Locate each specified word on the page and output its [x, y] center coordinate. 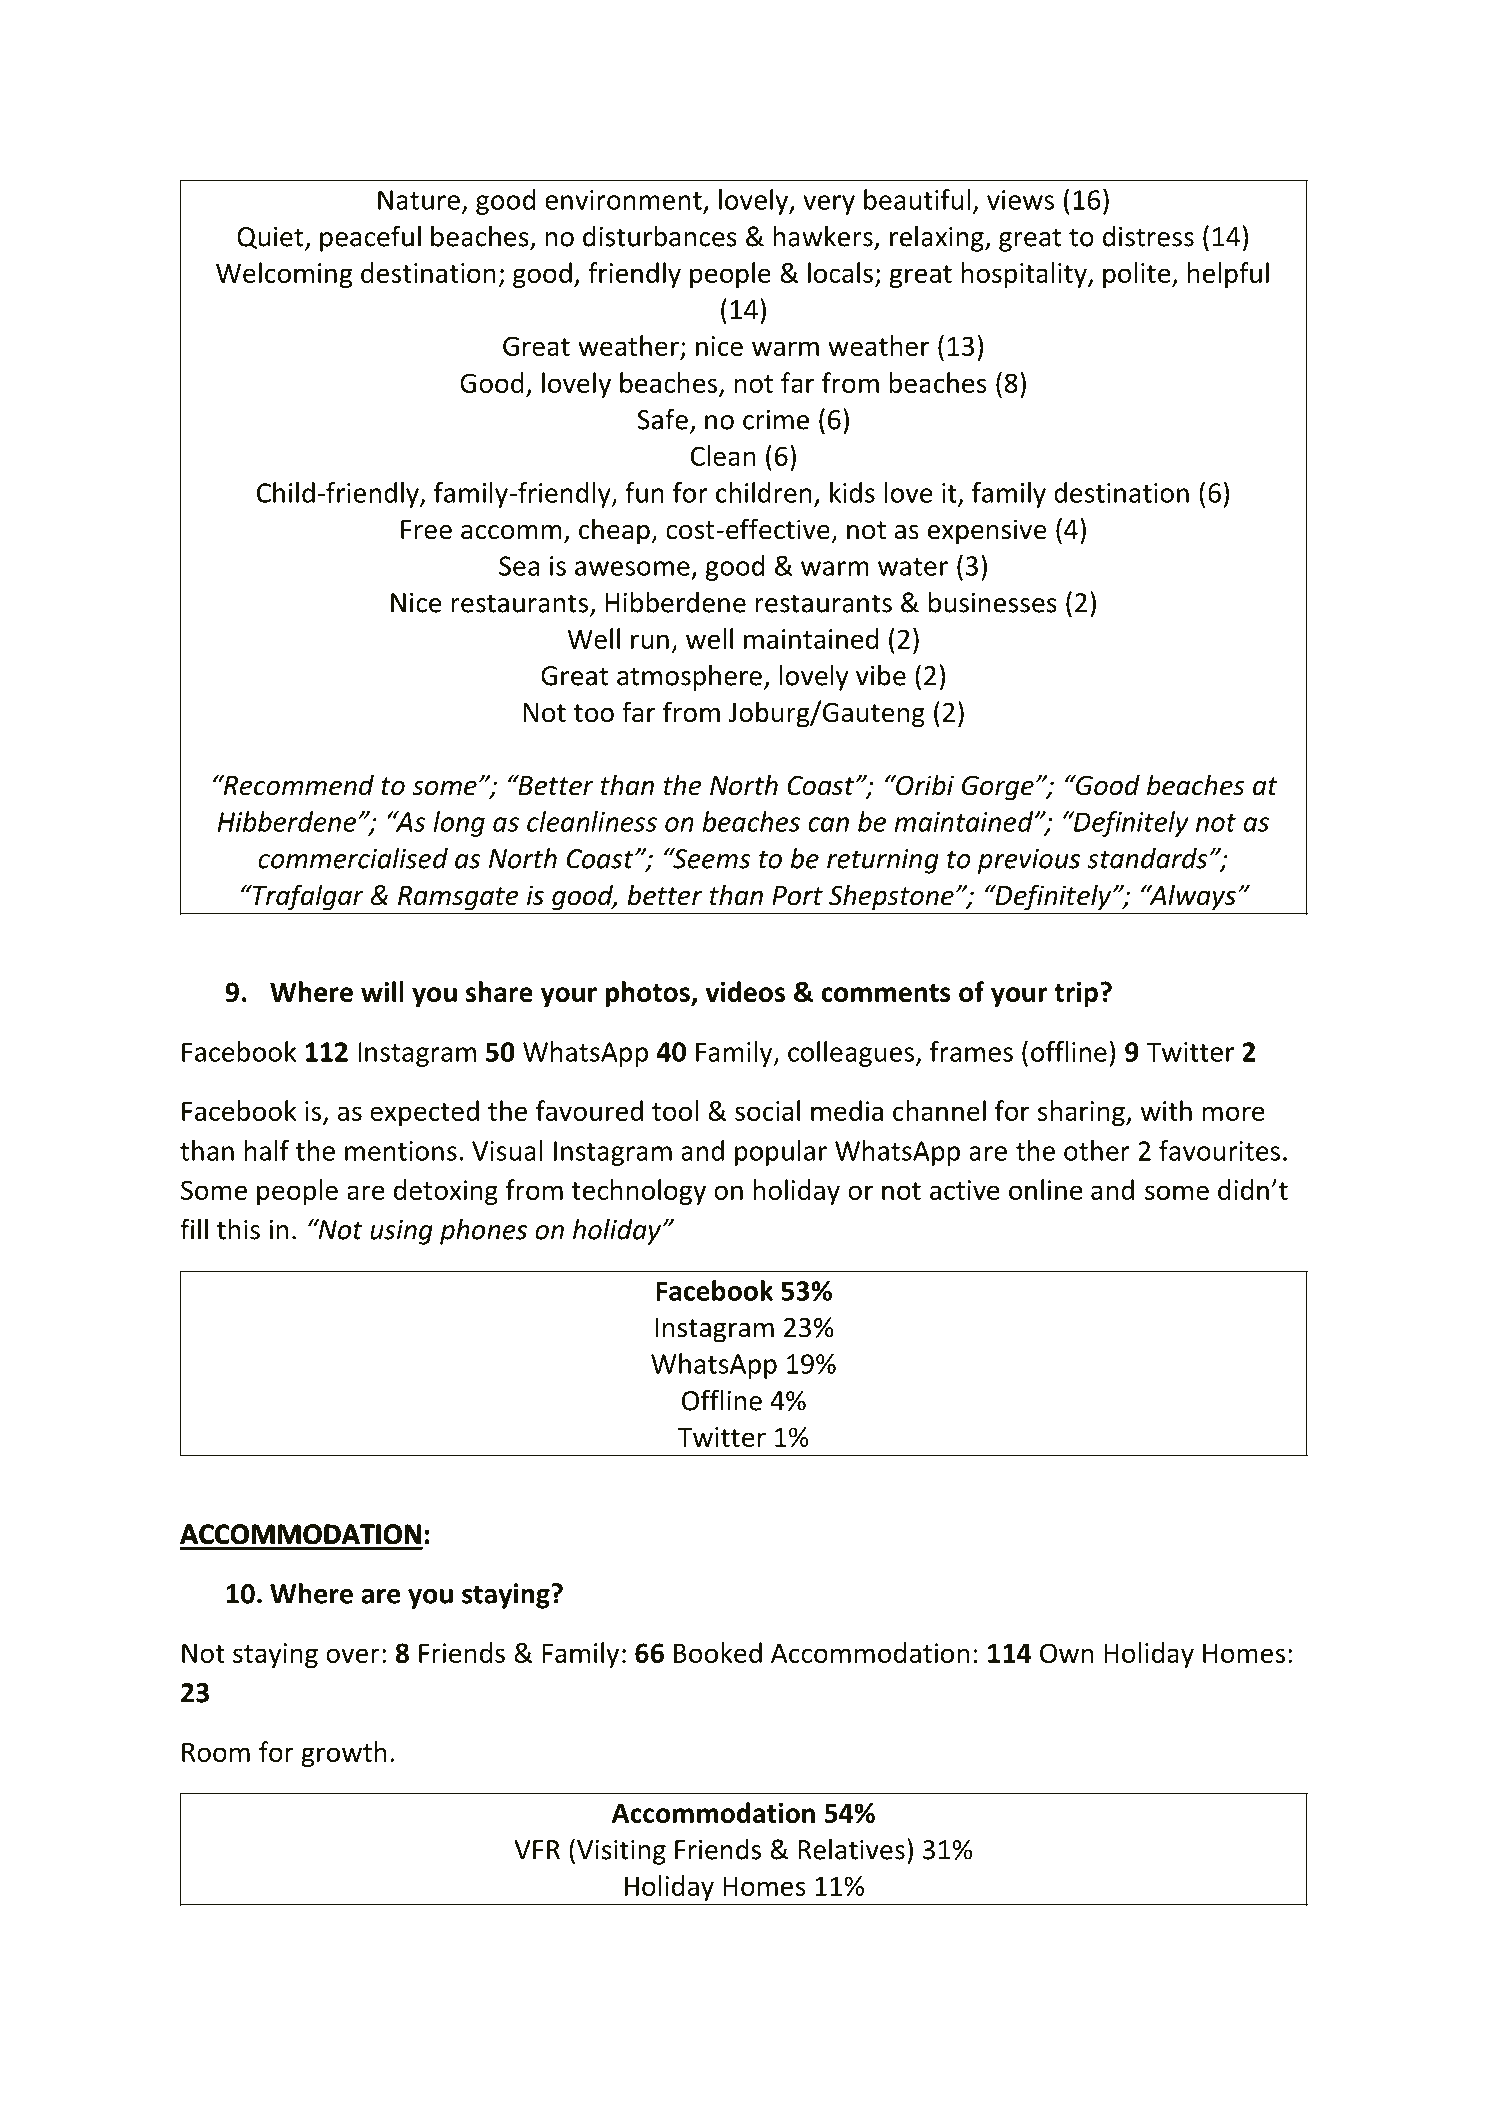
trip [1076, 994]
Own [1066, 1653]
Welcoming [284, 275]
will [382, 991]
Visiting [621, 1852]
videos [745, 991]
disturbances [660, 236]
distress [1148, 236]
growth [344, 1754]
